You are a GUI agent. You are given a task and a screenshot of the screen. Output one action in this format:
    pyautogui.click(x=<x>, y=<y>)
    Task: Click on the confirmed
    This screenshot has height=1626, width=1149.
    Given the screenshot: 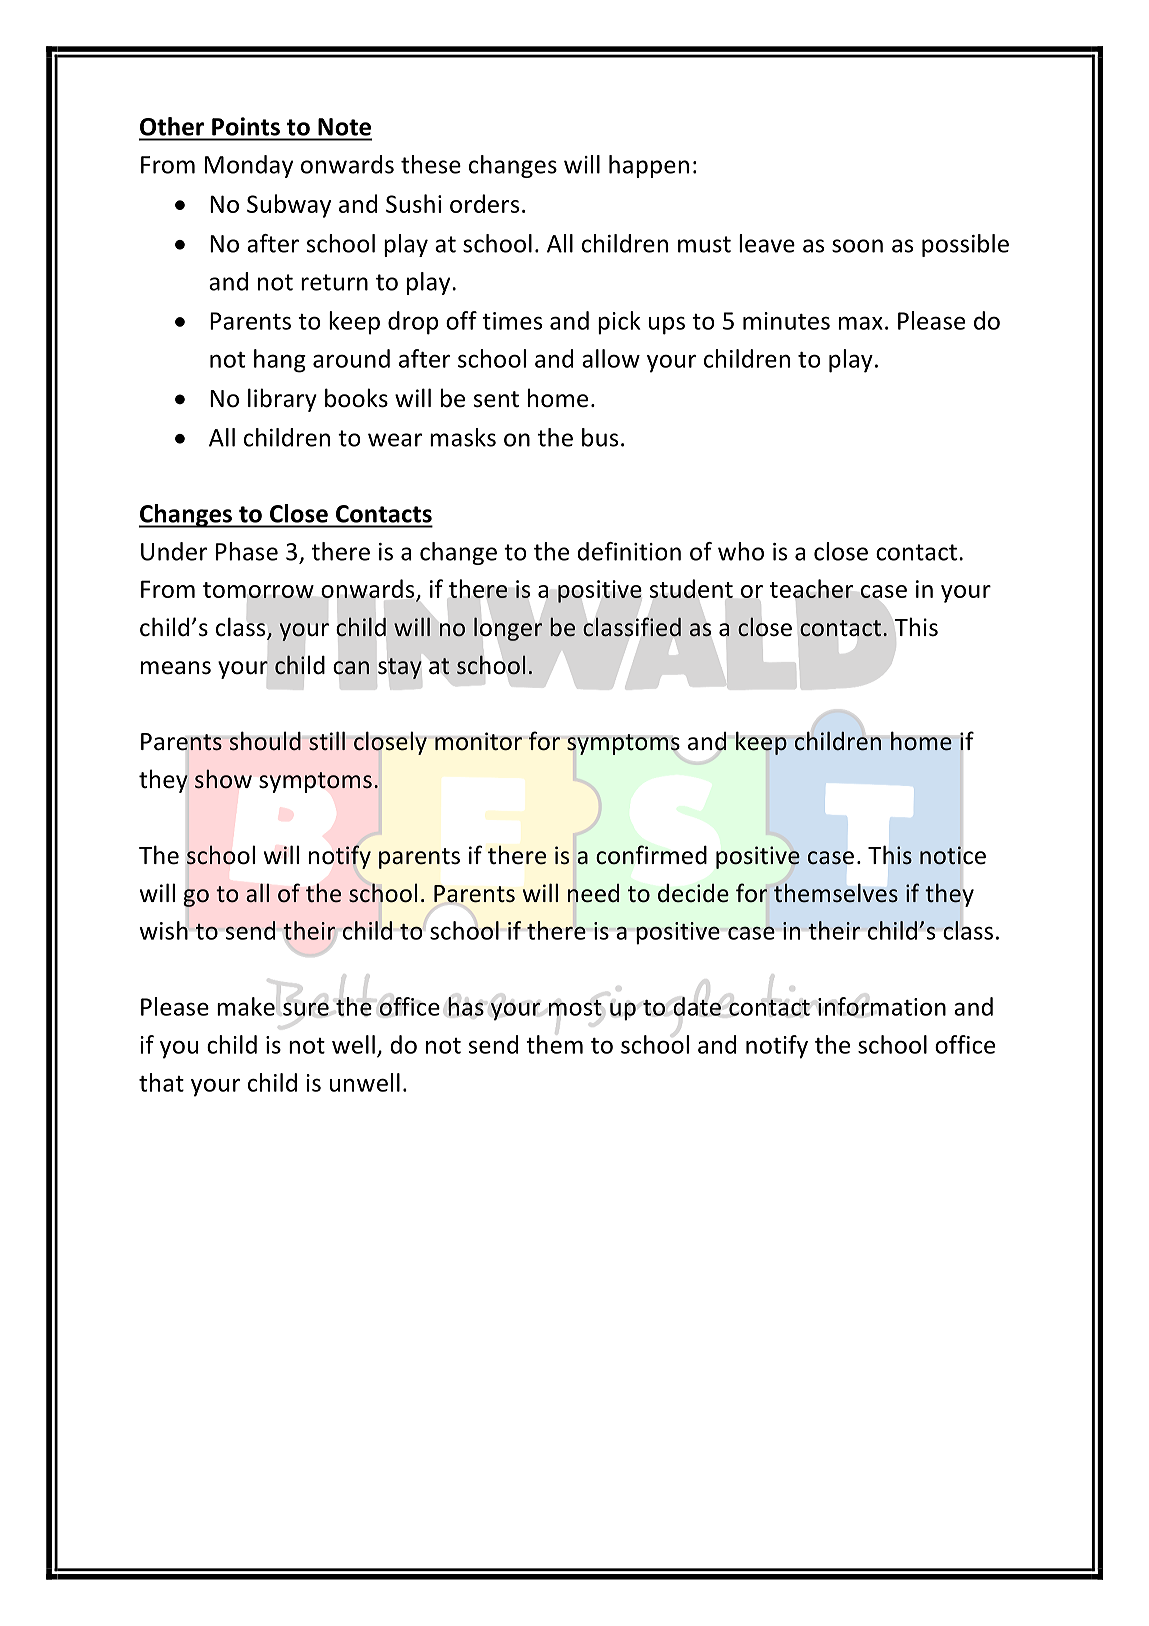 What is the action you would take?
    pyautogui.click(x=651, y=855)
